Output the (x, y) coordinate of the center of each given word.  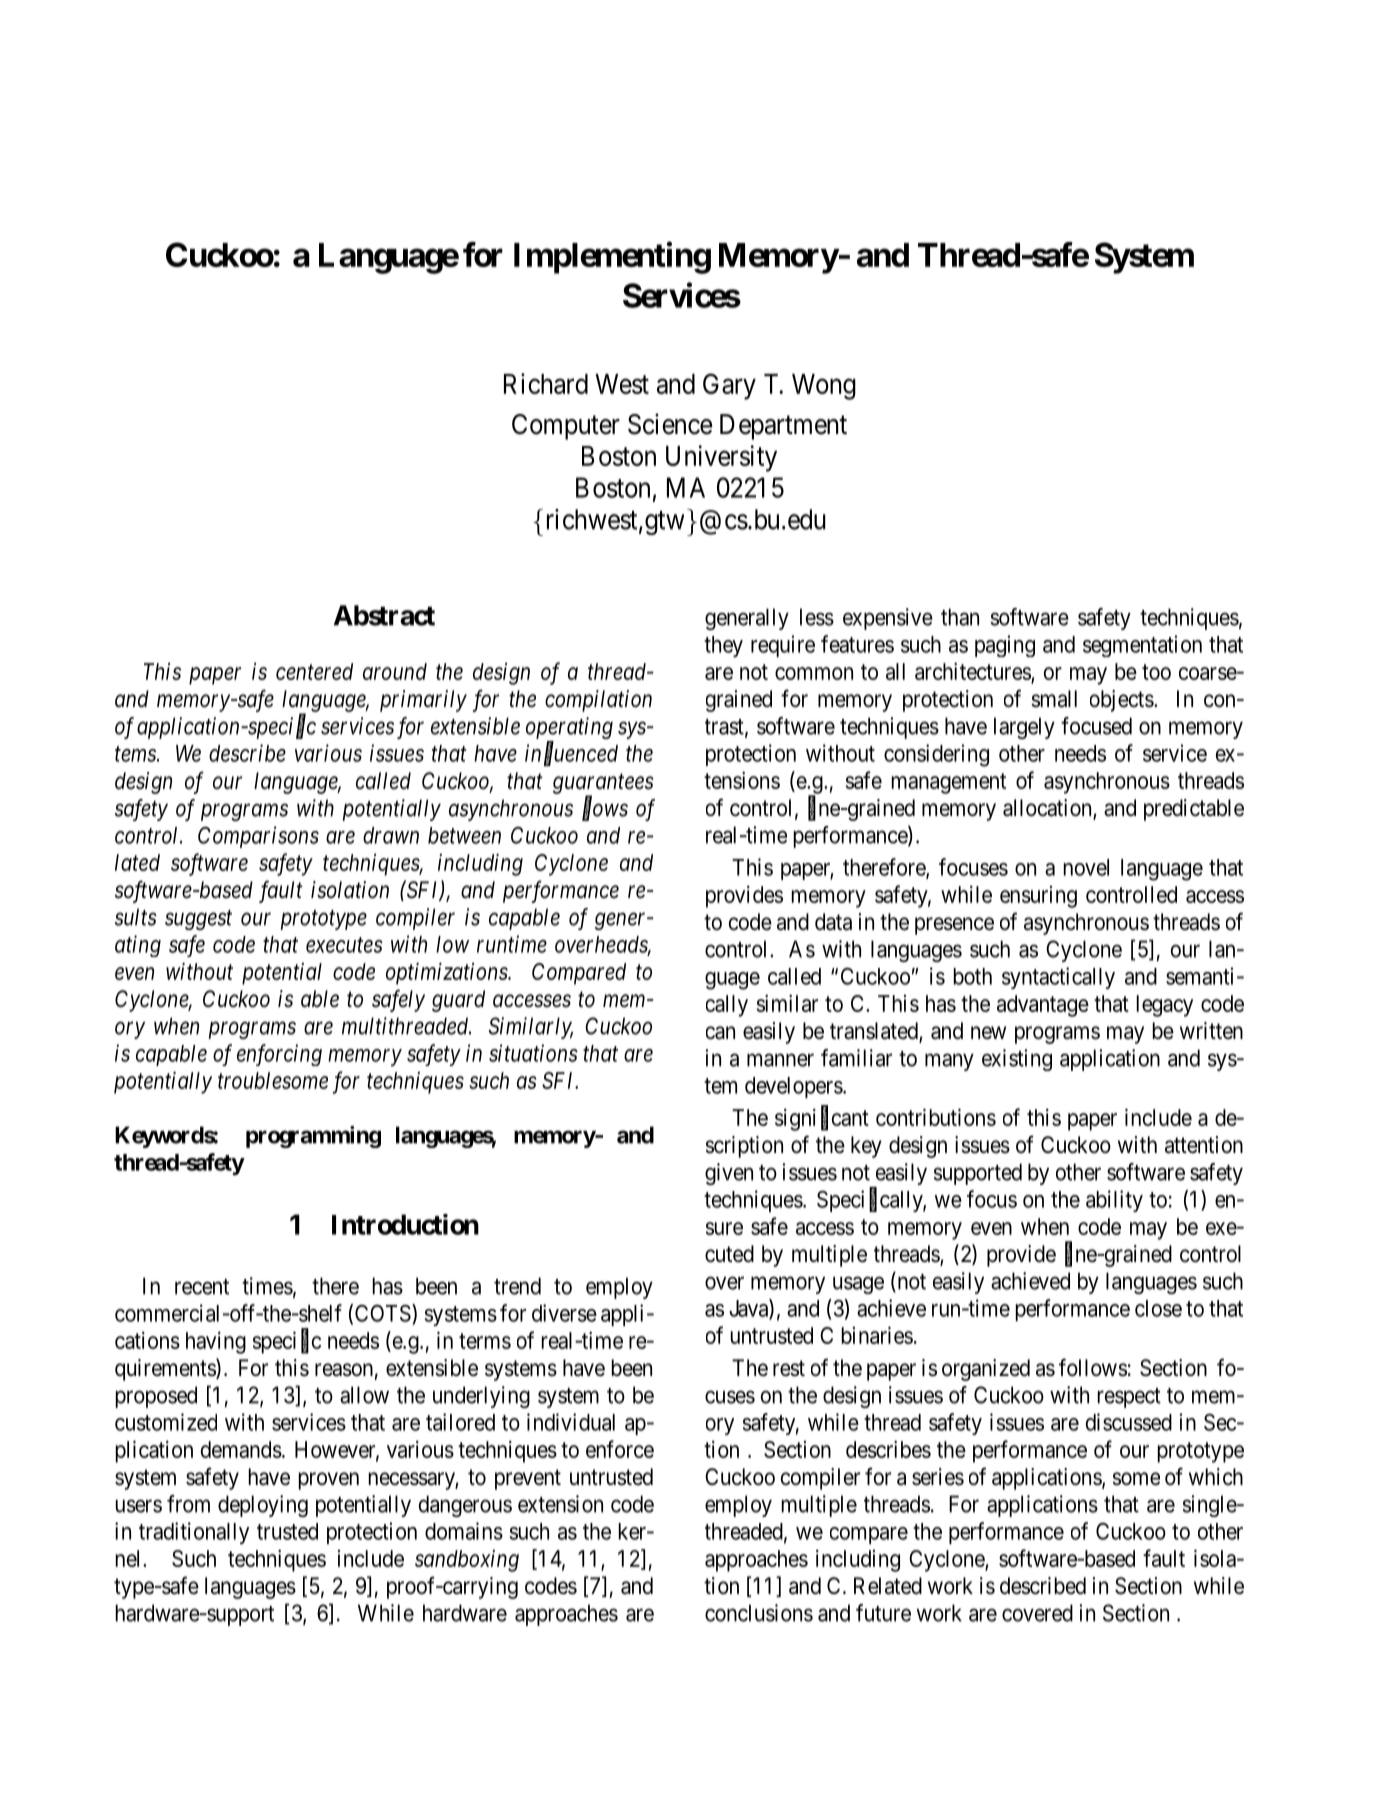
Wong (824, 387)
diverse (564, 1313)
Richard (546, 383)
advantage (1043, 1006)
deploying (263, 1506)
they (723, 646)
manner (780, 1060)
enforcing (279, 1055)
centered (314, 671)
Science (670, 424)
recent (202, 1287)
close (1158, 1308)
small (1054, 699)
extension (560, 1504)
